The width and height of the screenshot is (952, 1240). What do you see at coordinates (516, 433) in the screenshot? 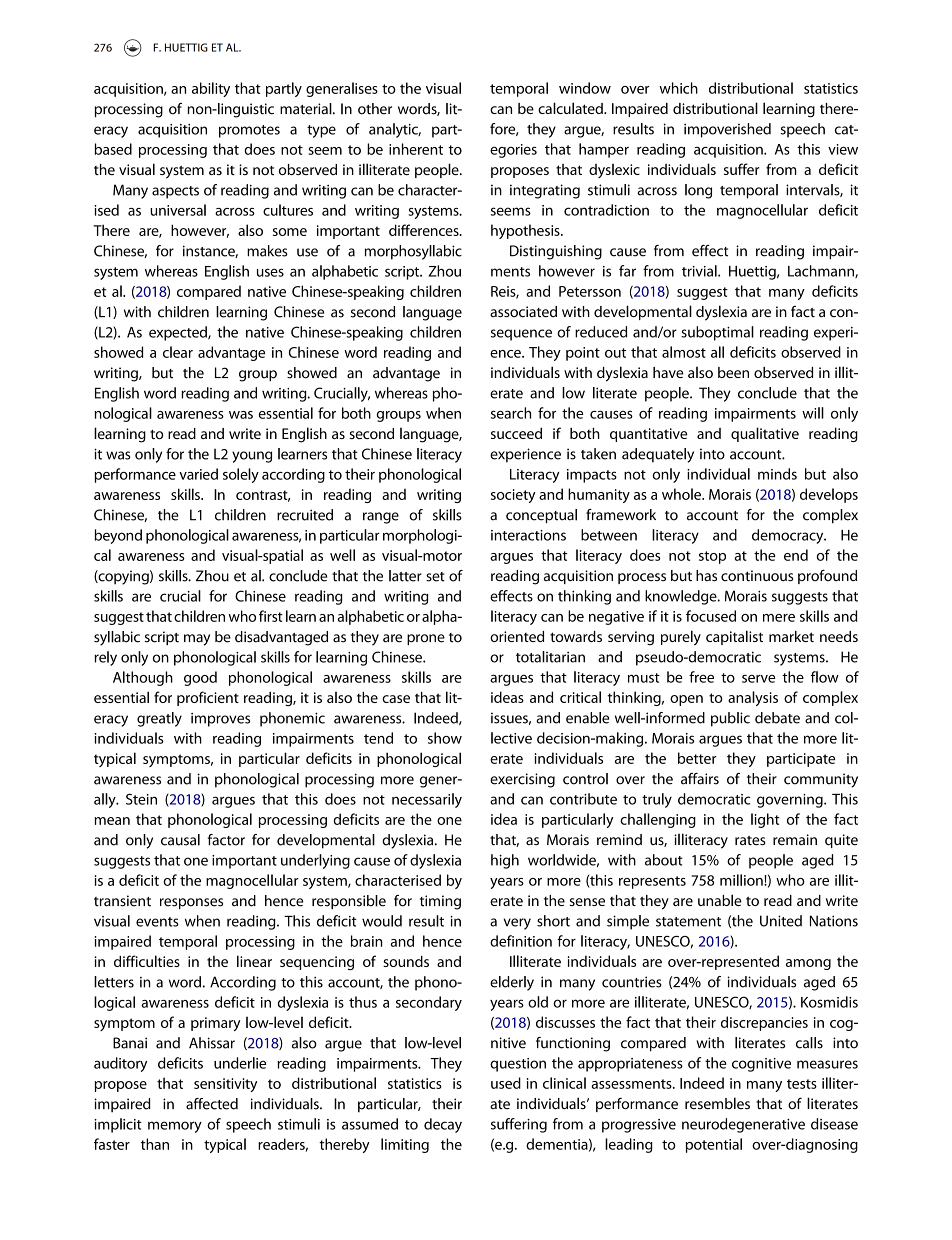
I see `succeed` at bounding box center [516, 433].
